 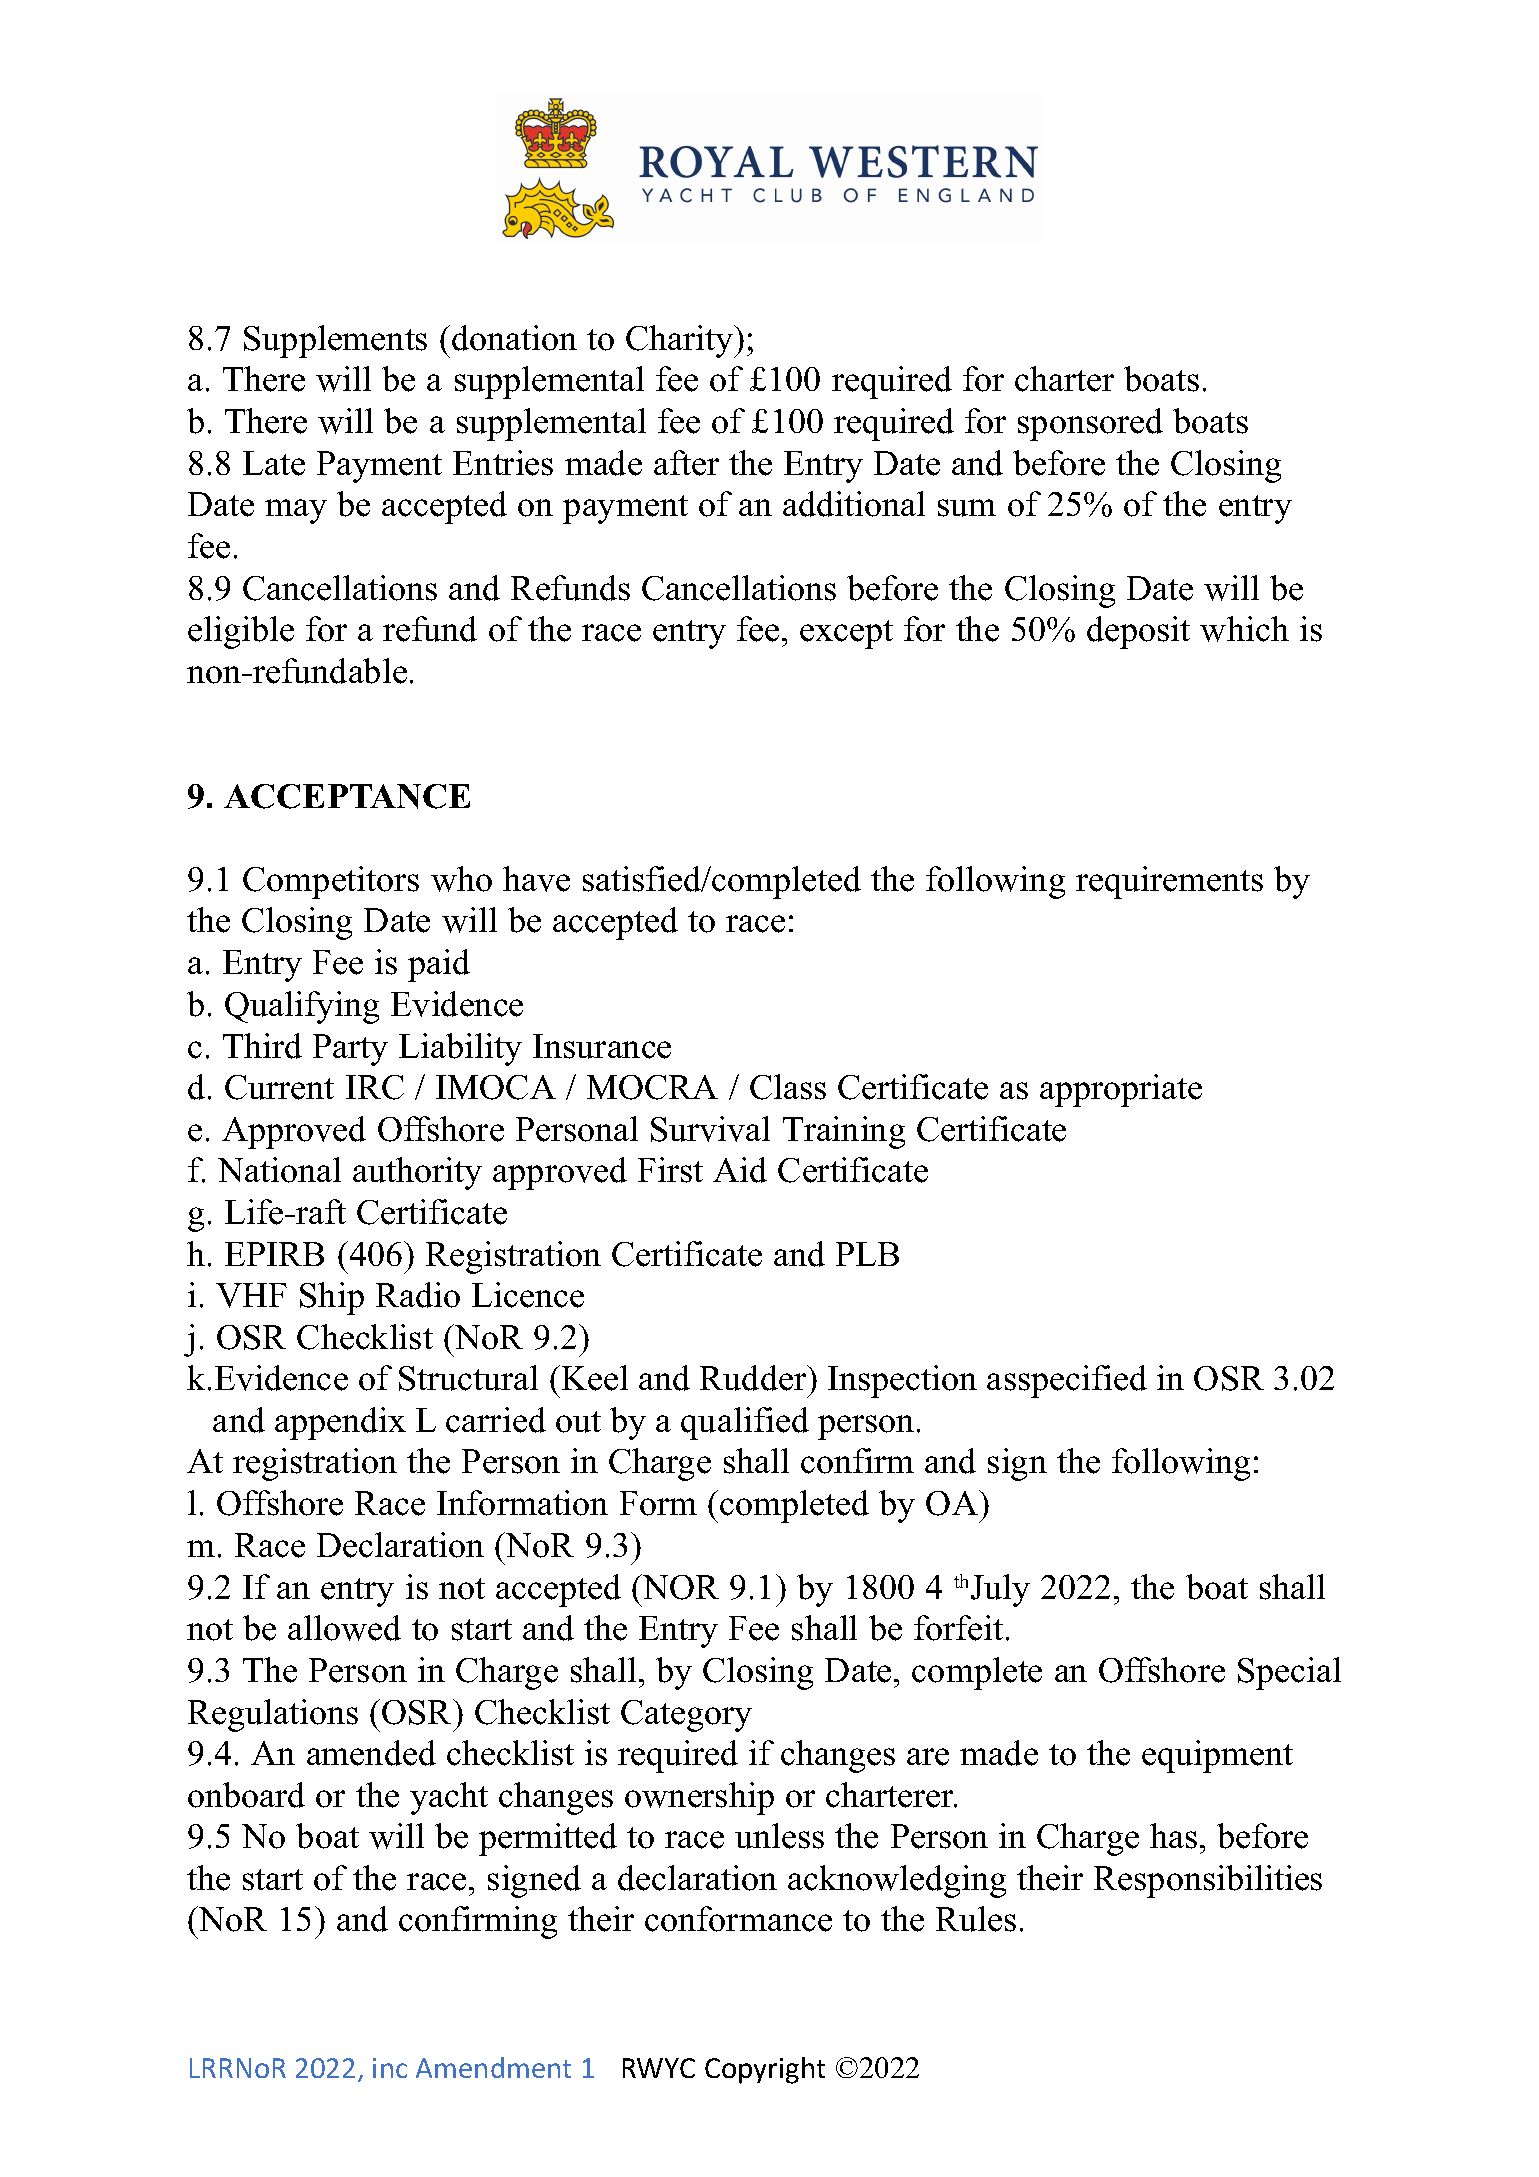 I want to click on allowed, so click(x=344, y=1628).
